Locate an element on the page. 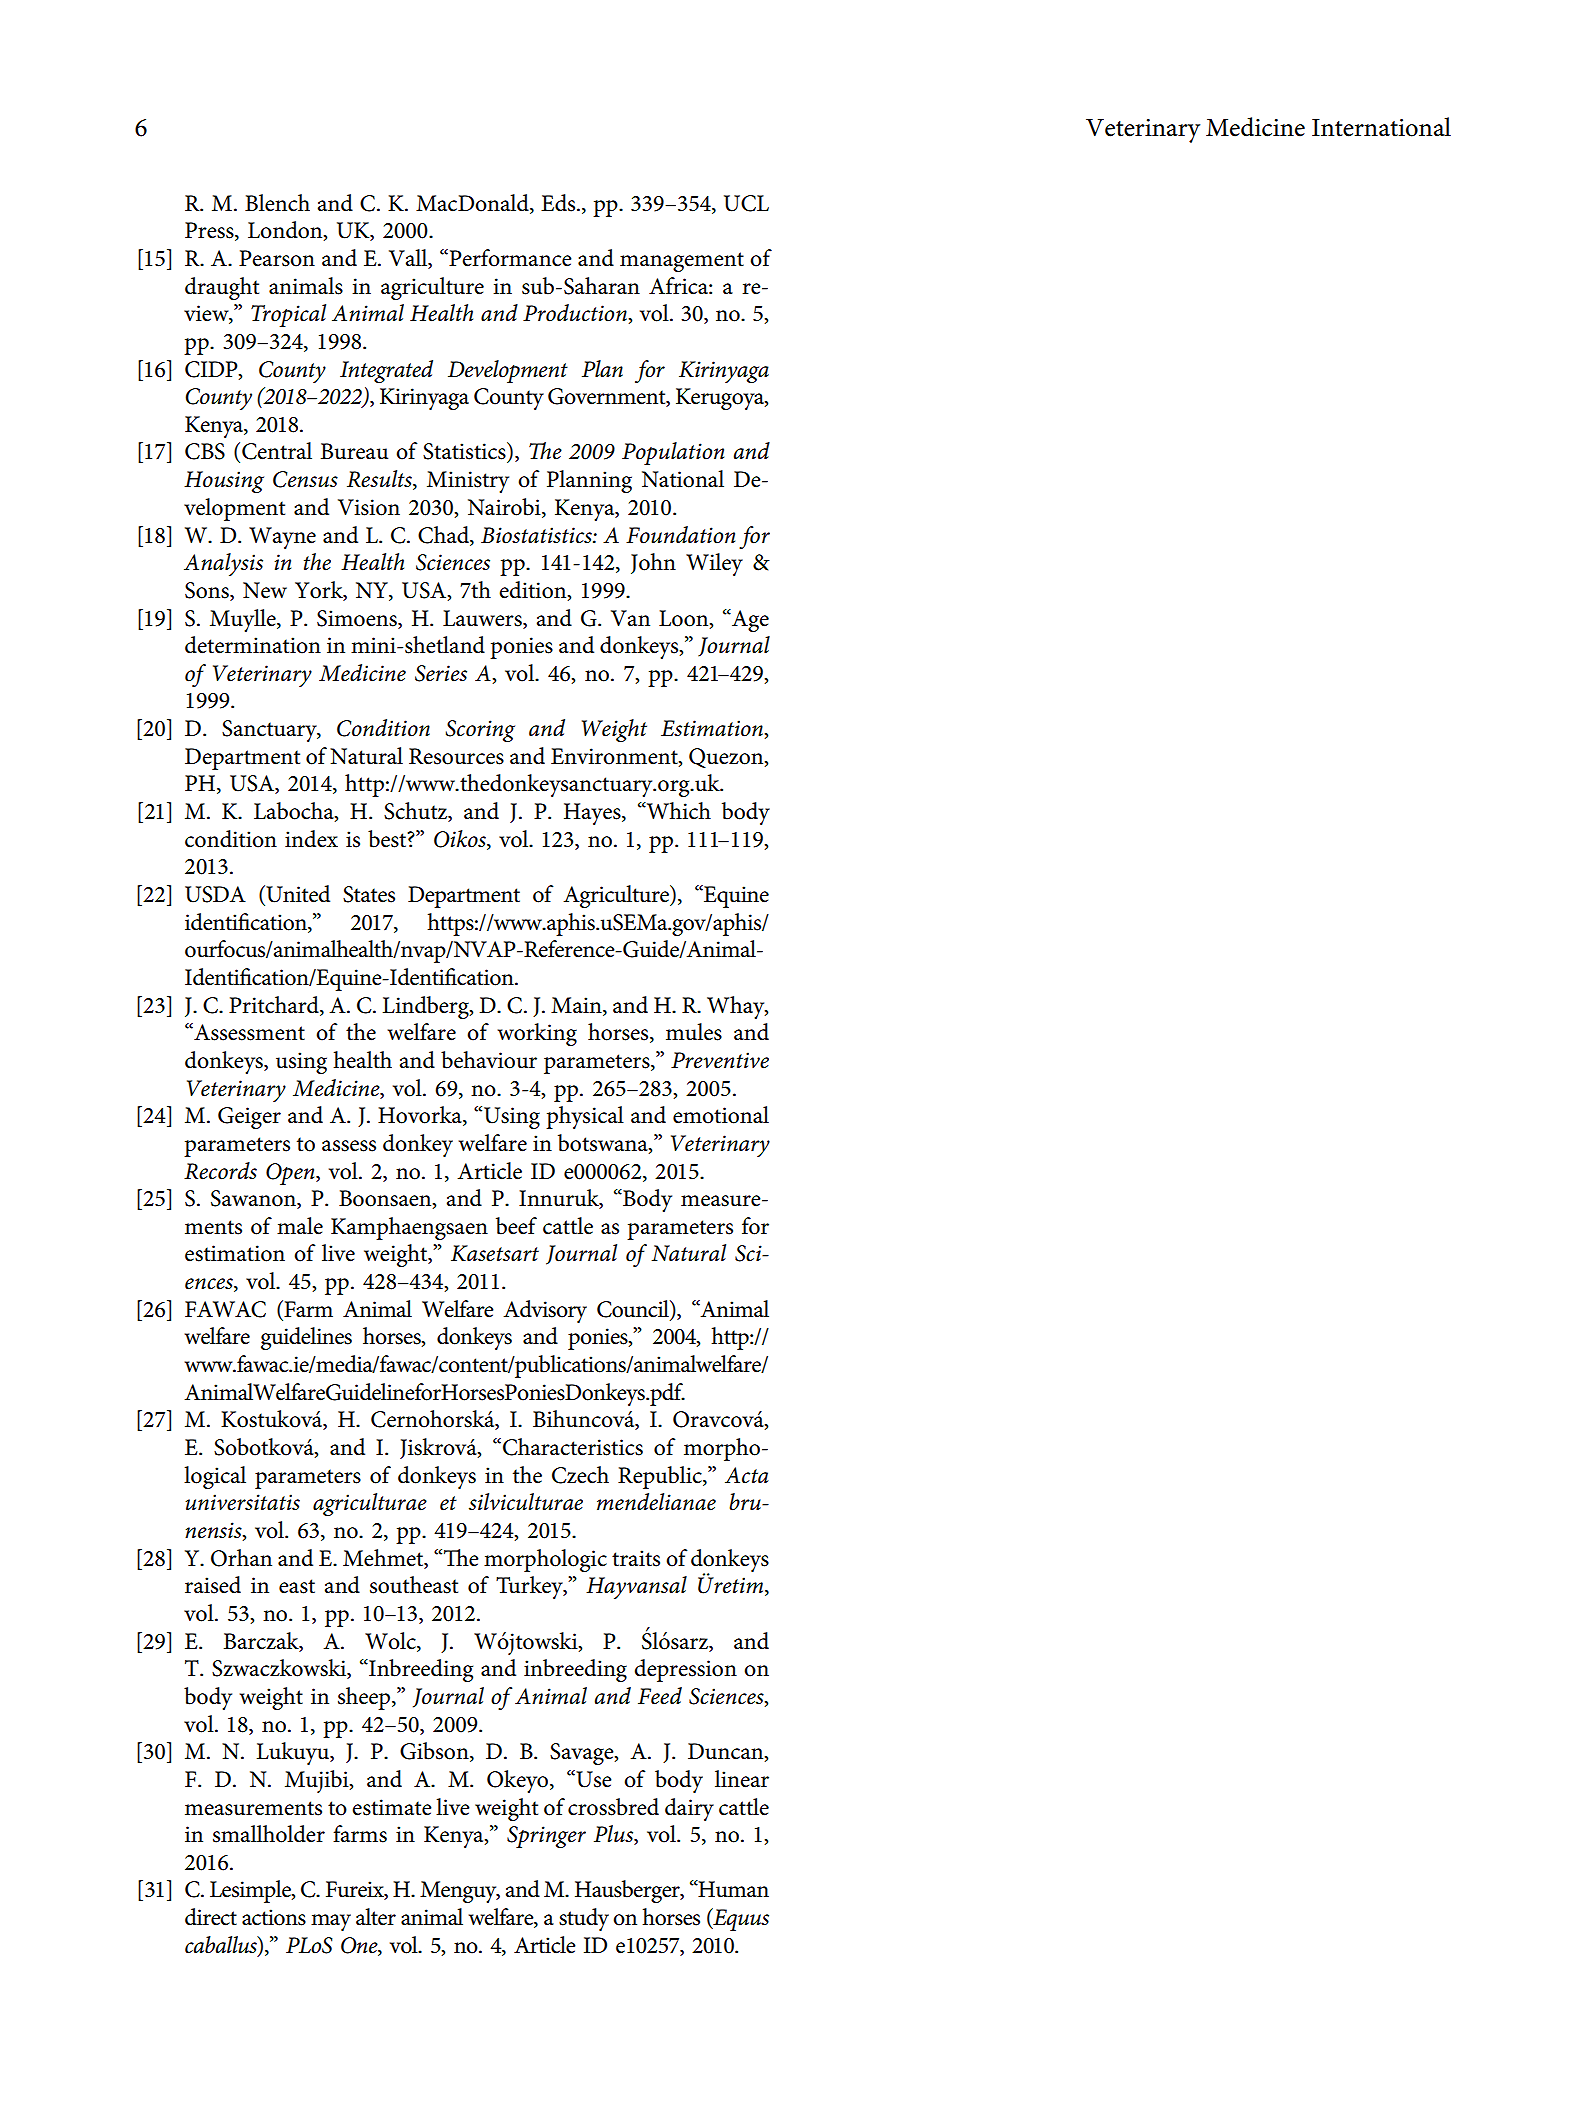 The image size is (1586, 2115). actions is located at coordinates (274, 1917).
